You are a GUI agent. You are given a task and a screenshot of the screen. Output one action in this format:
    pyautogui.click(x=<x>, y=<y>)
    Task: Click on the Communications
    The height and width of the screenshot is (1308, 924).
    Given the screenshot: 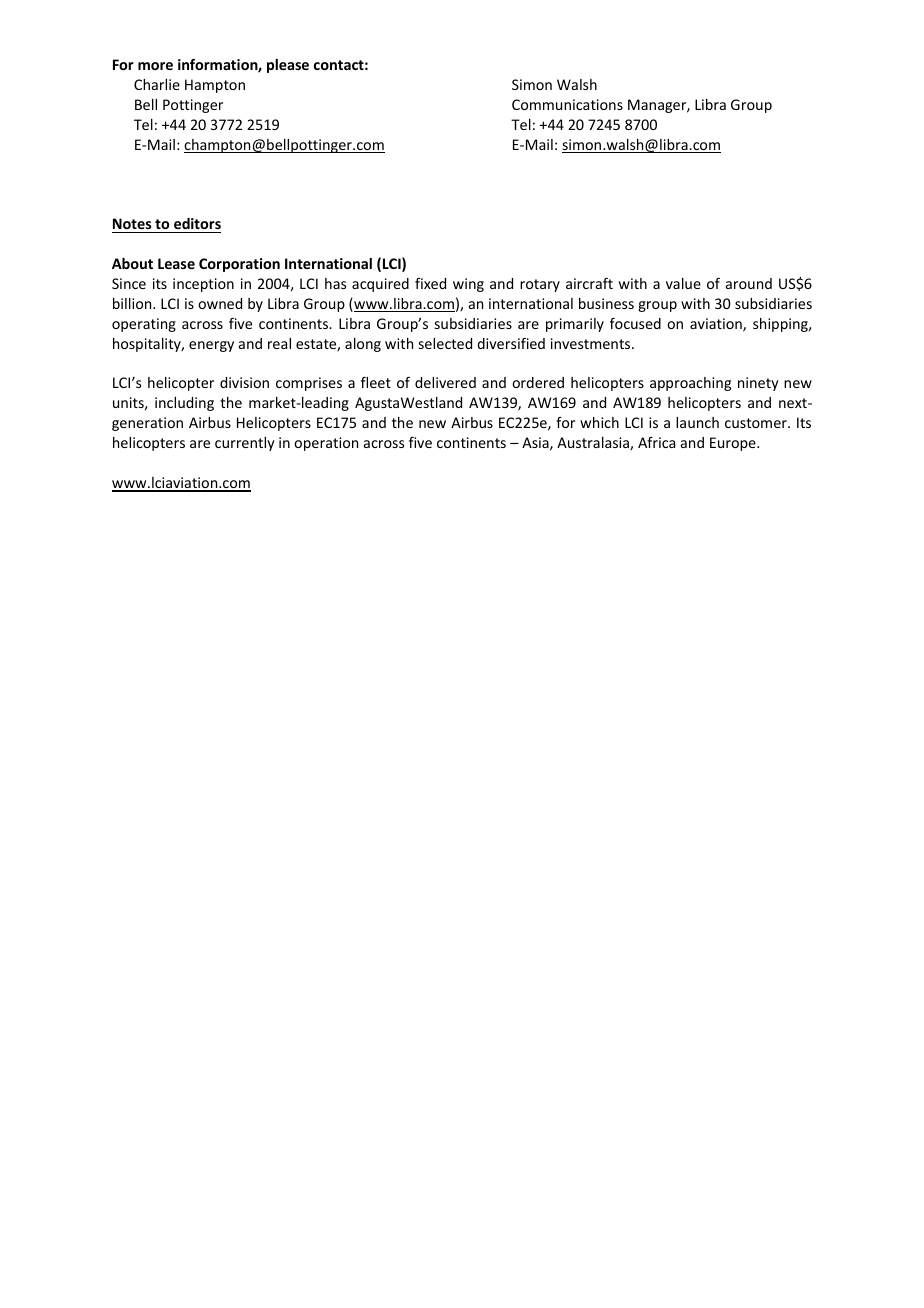 What is the action you would take?
    pyautogui.click(x=567, y=104)
